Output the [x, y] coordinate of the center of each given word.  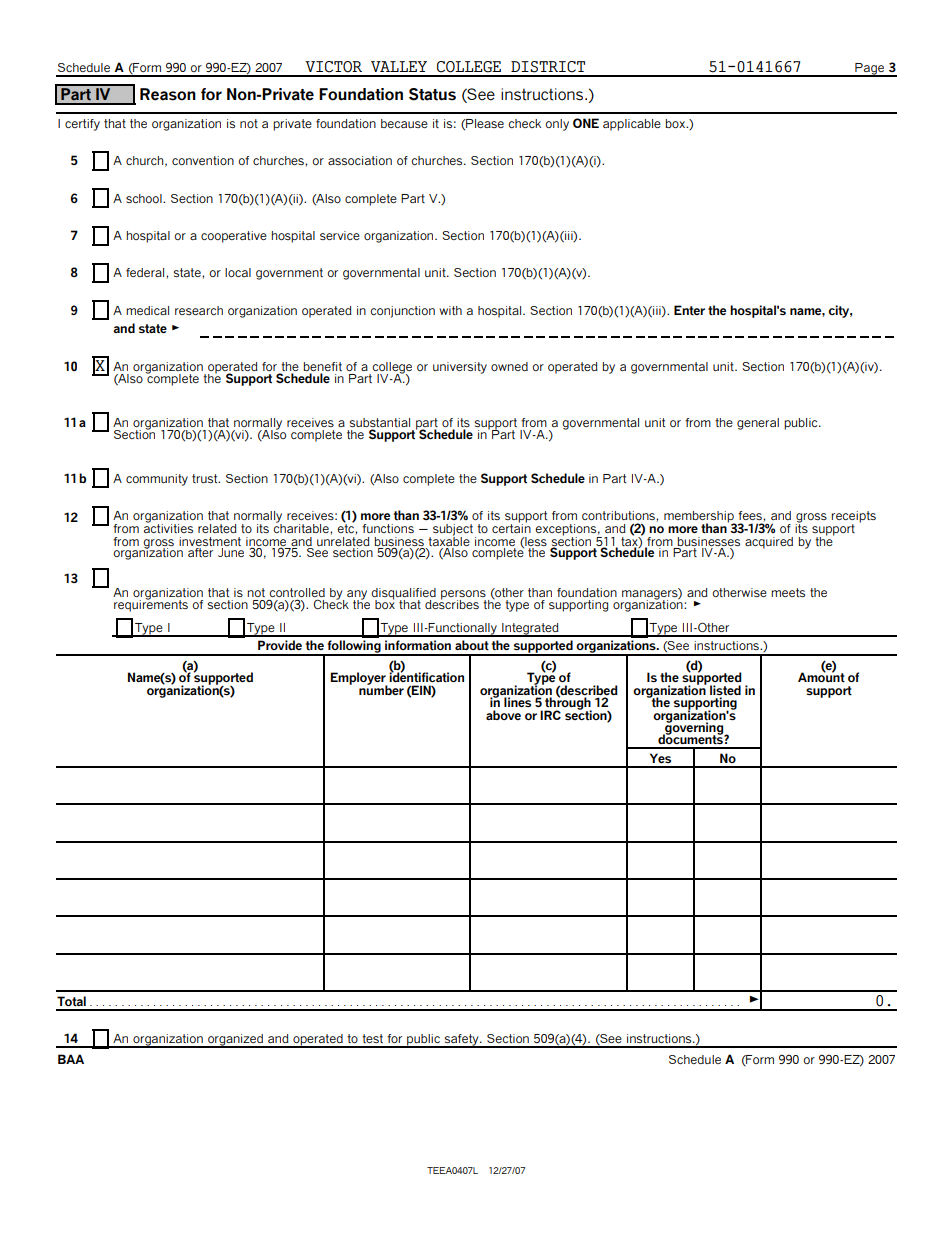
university [460, 368]
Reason [168, 94]
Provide [280, 645]
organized [235, 1041]
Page [870, 70]
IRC [550, 715]
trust [206, 478]
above [503, 715]
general [758, 424]
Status [432, 94]
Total [71, 1001]
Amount [821, 677]
